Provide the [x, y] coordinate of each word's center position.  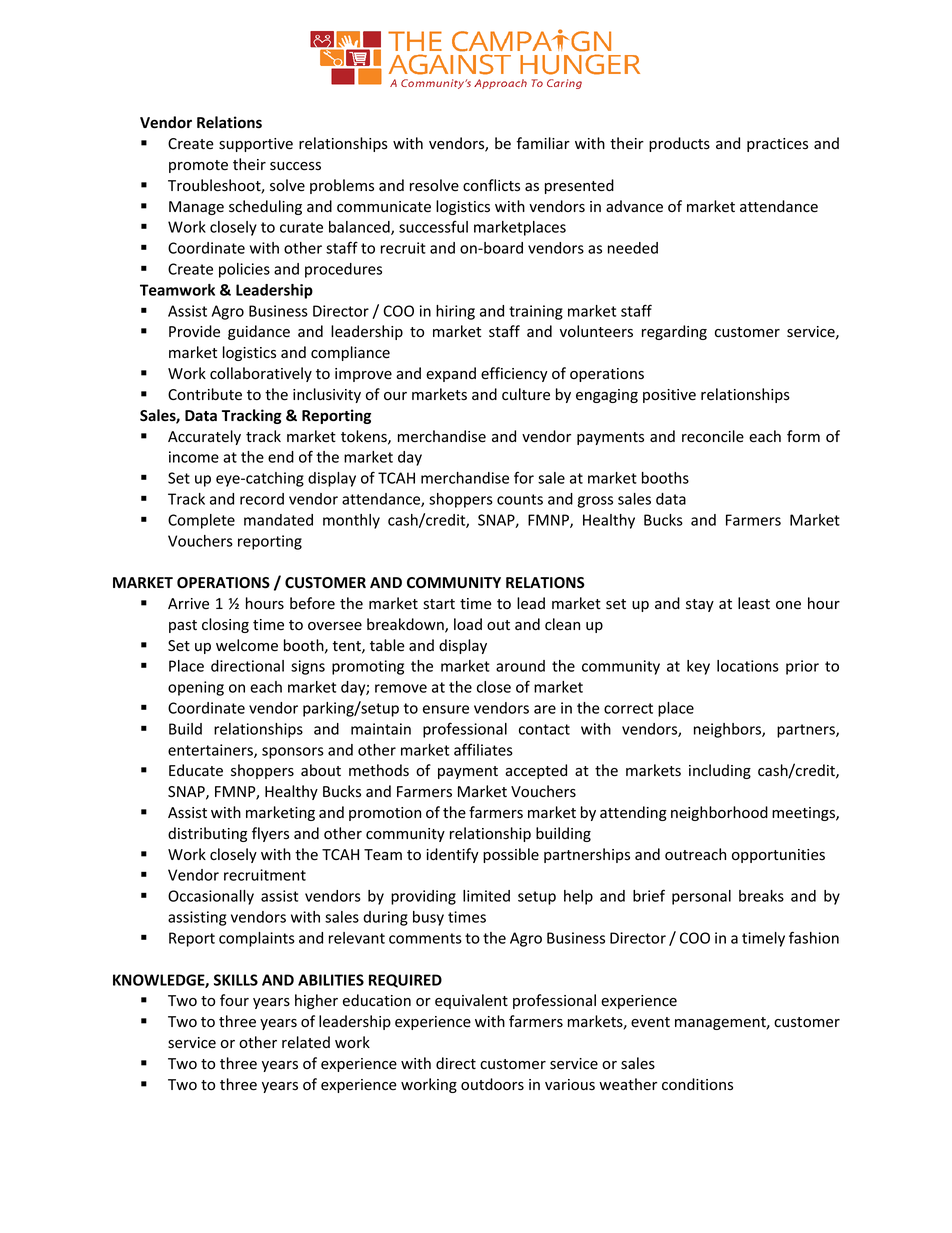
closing [225, 625]
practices [777, 145]
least [754, 603]
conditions [697, 1084]
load [468, 624]
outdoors [492, 1084]
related [306, 1042]
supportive [256, 145]
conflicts [491, 185]
